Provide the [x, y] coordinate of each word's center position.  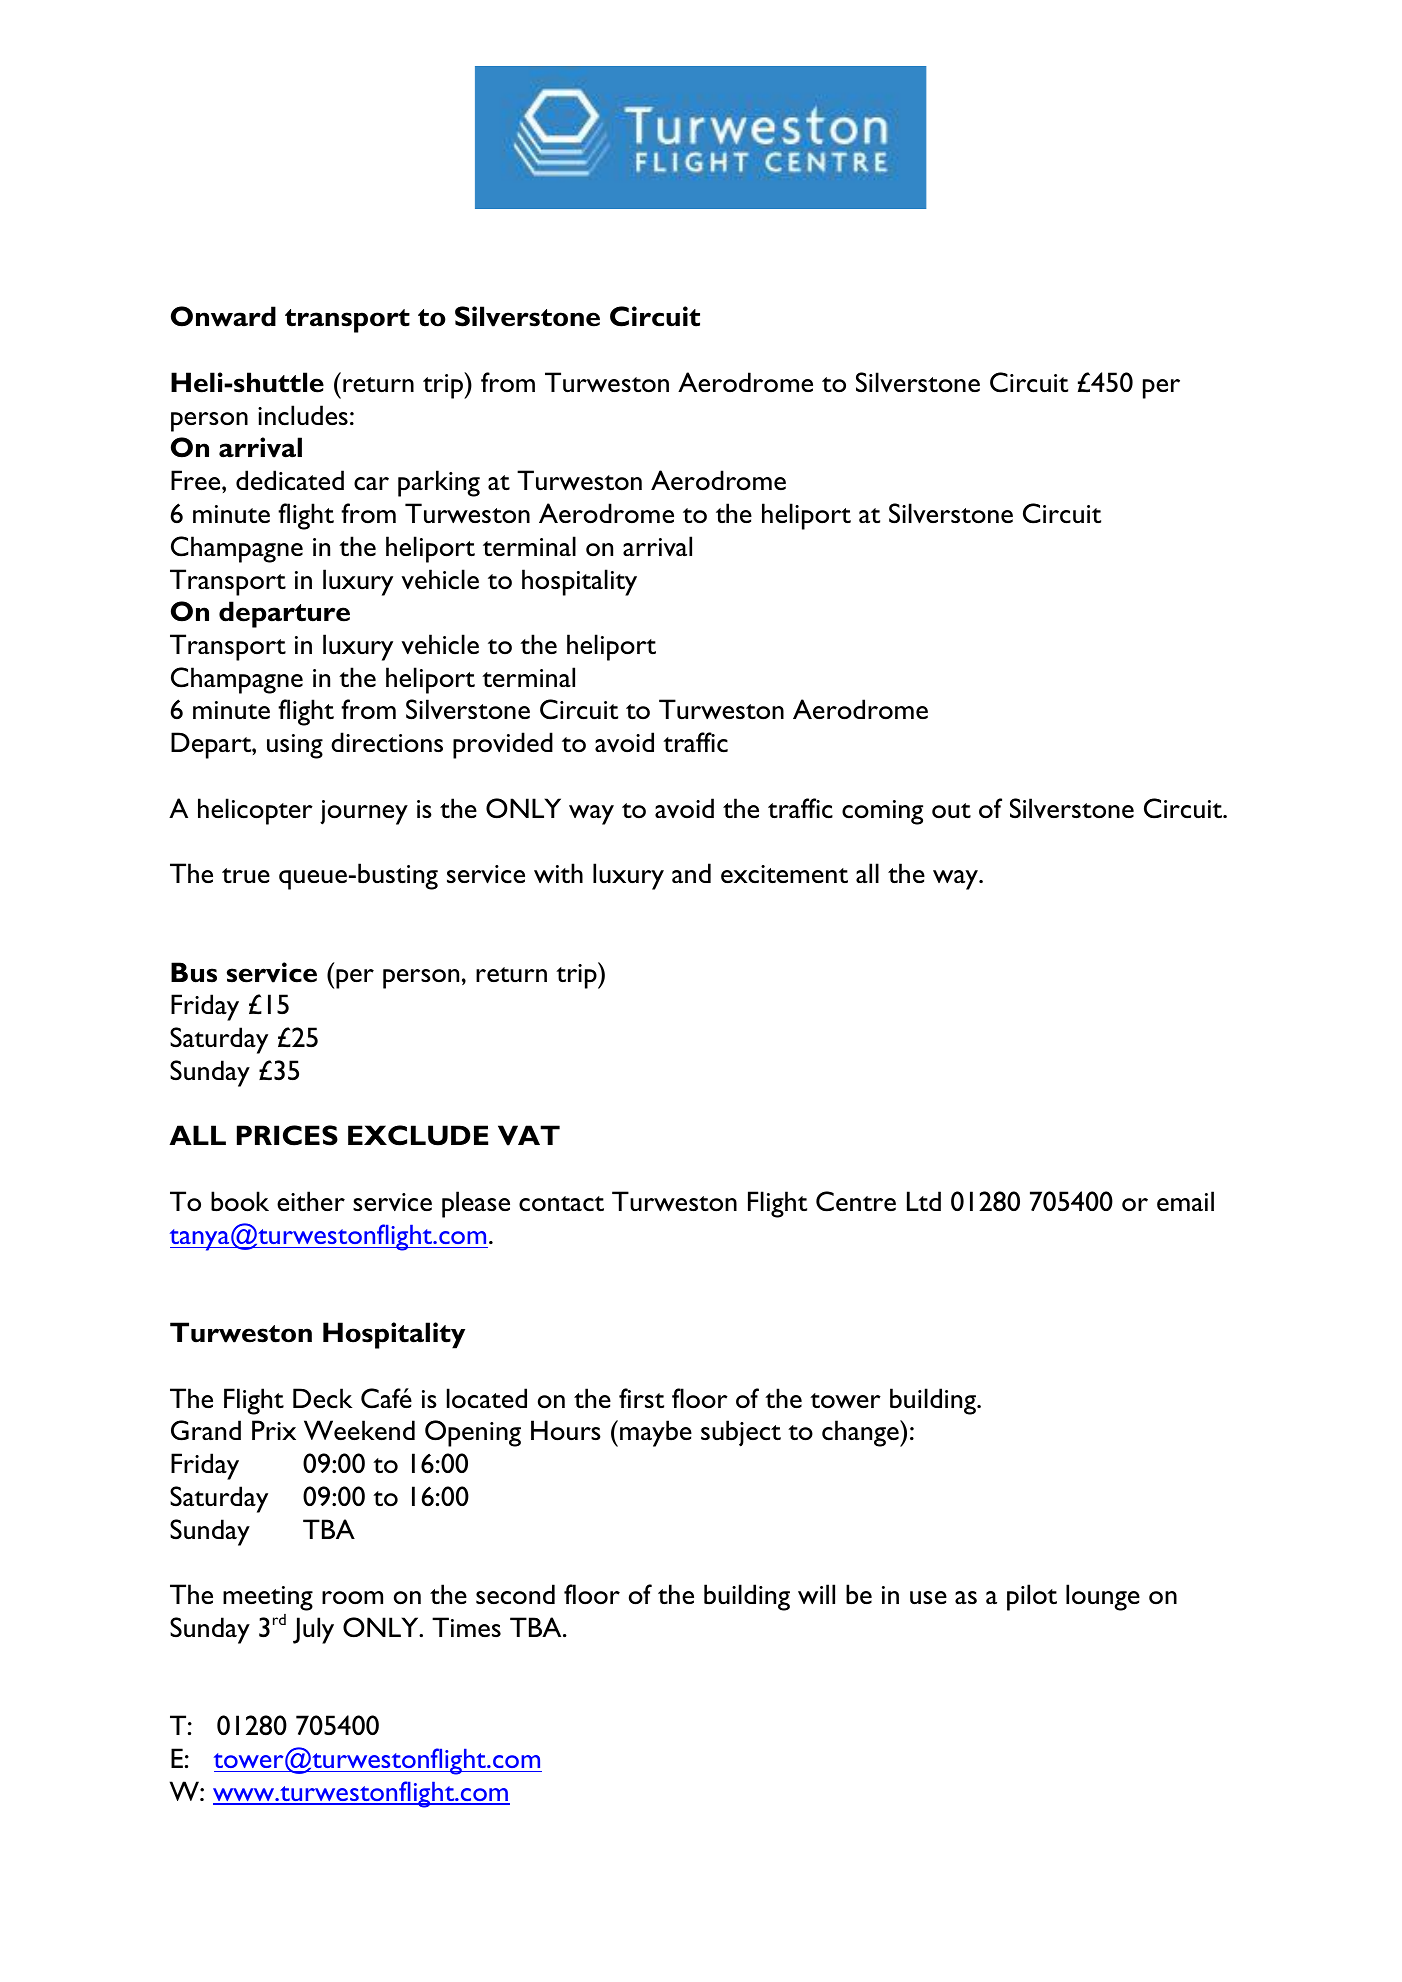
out [951, 810]
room [352, 1598]
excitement [784, 874]
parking [439, 483]
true [246, 875]
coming [882, 812]
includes [303, 415]
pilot [1032, 1597]
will [816, 1594]
